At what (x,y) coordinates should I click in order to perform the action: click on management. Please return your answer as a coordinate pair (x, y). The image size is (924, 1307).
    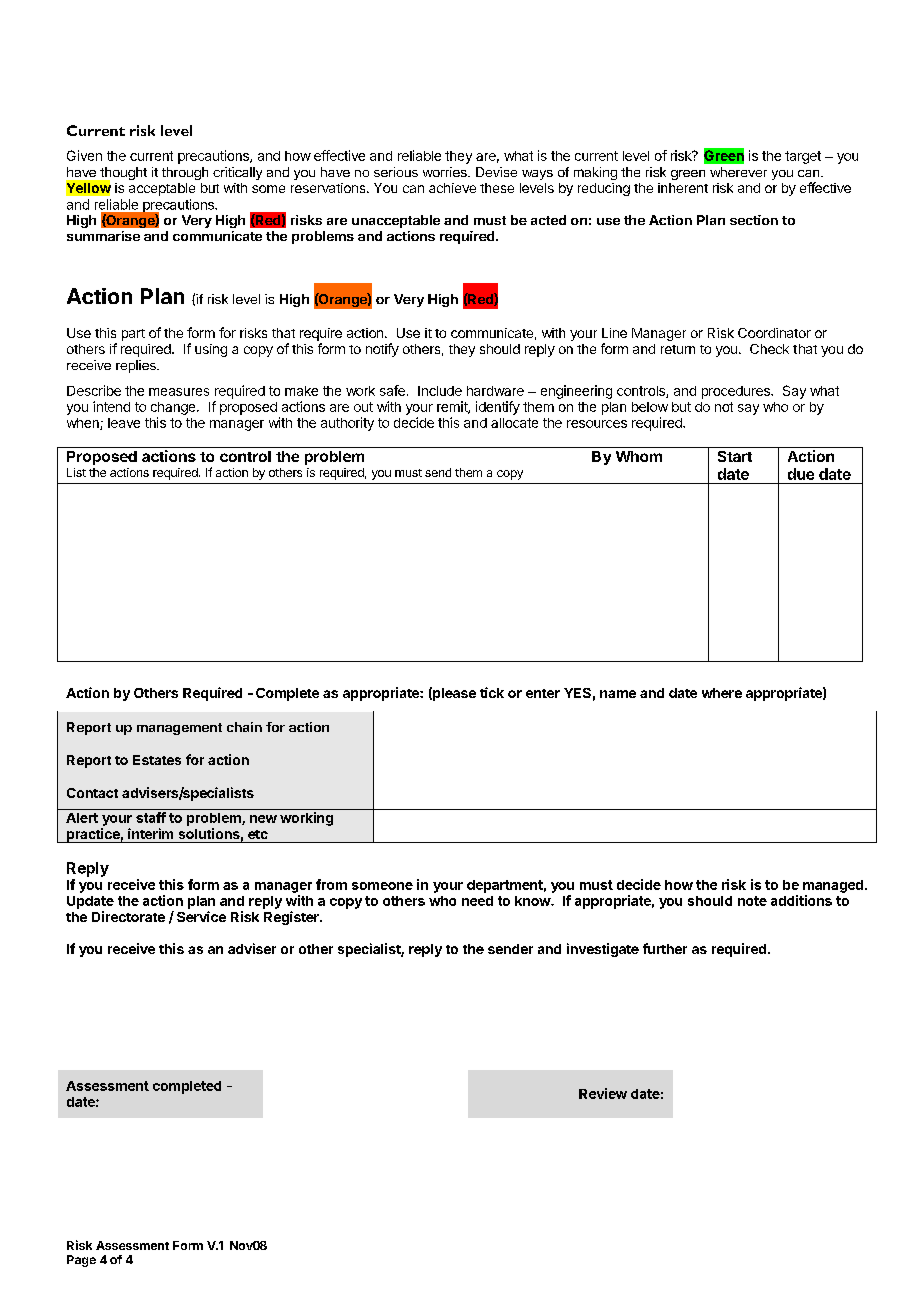
    Looking at the image, I should click on (179, 729).
